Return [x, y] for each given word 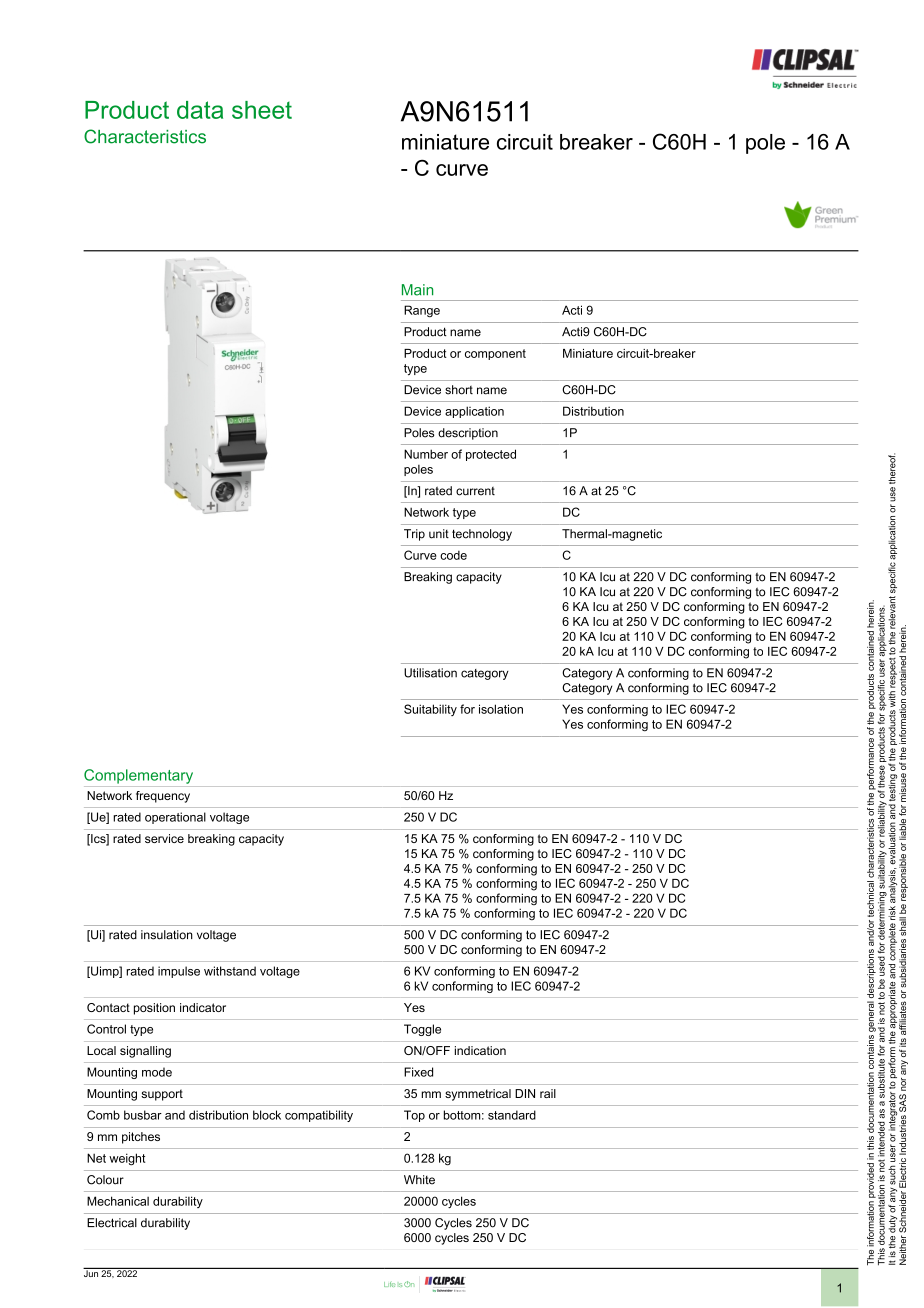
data [200, 110]
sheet [262, 110]
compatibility [319, 1116]
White [419, 1180]
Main [417, 290]
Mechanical [118, 1201]
